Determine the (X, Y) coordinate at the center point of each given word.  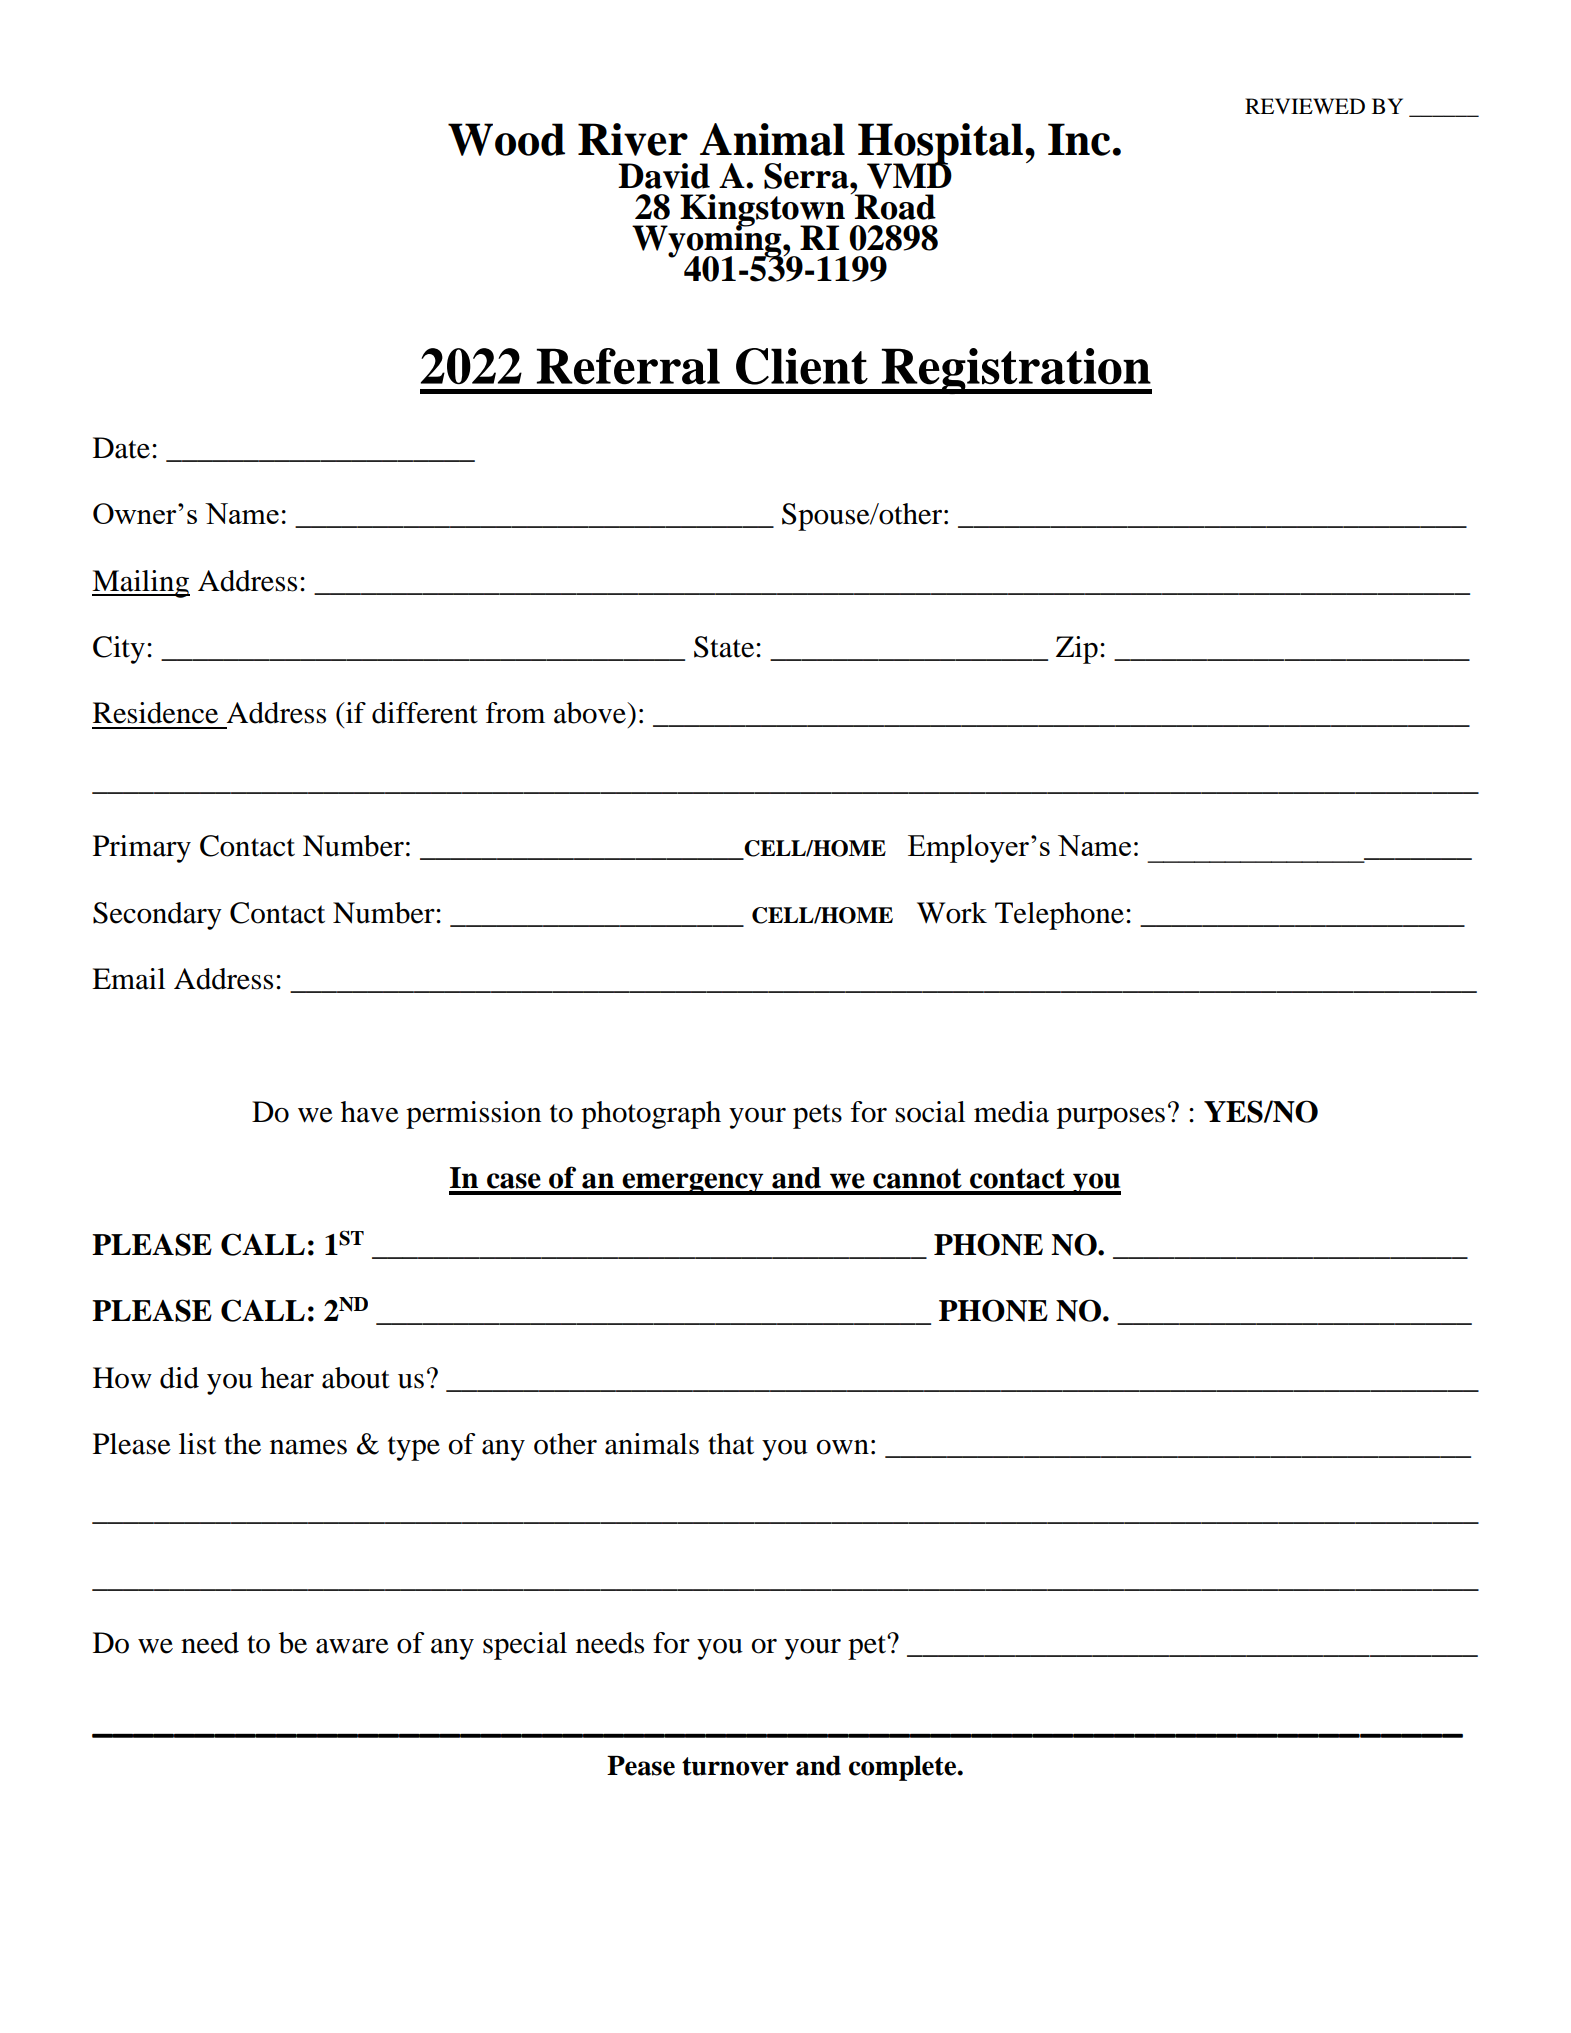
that (731, 1444)
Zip (1077, 650)
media (1011, 1112)
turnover (735, 1766)
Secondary (157, 916)
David (664, 176)
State (725, 647)
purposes (1111, 1118)
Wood (506, 139)
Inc (1080, 139)
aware (352, 1646)
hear (287, 1378)
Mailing (141, 584)
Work (952, 913)
